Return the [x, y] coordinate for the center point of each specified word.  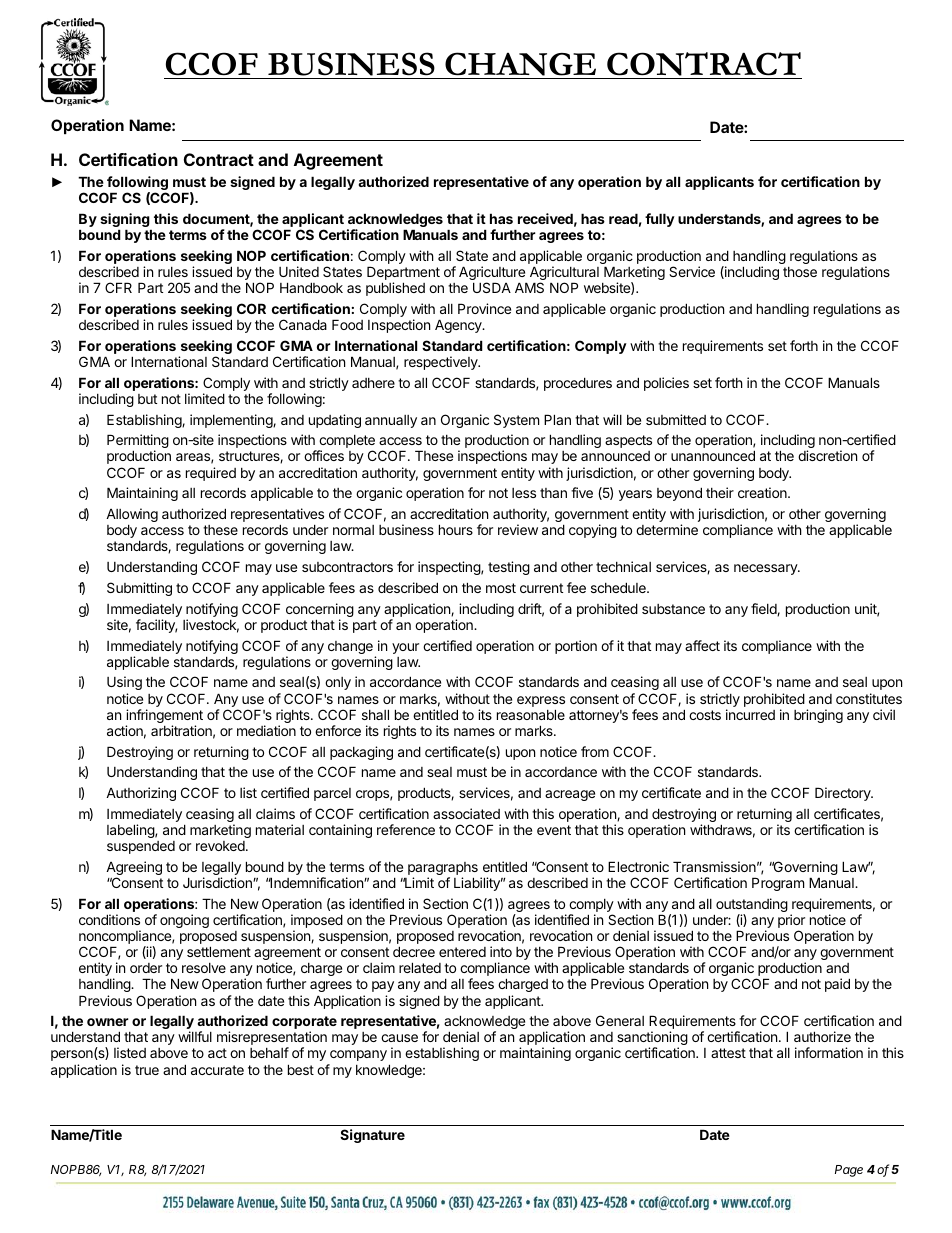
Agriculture [493, 274]
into [501, 951]
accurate [217, 1070]
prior [791, 922]
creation [763, 492]
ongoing [184, 921]
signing [125, 221]
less [524, 493]
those [800, 272]
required [211, 474]
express [541, 701]
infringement [164, 717]
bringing [818, 716]
